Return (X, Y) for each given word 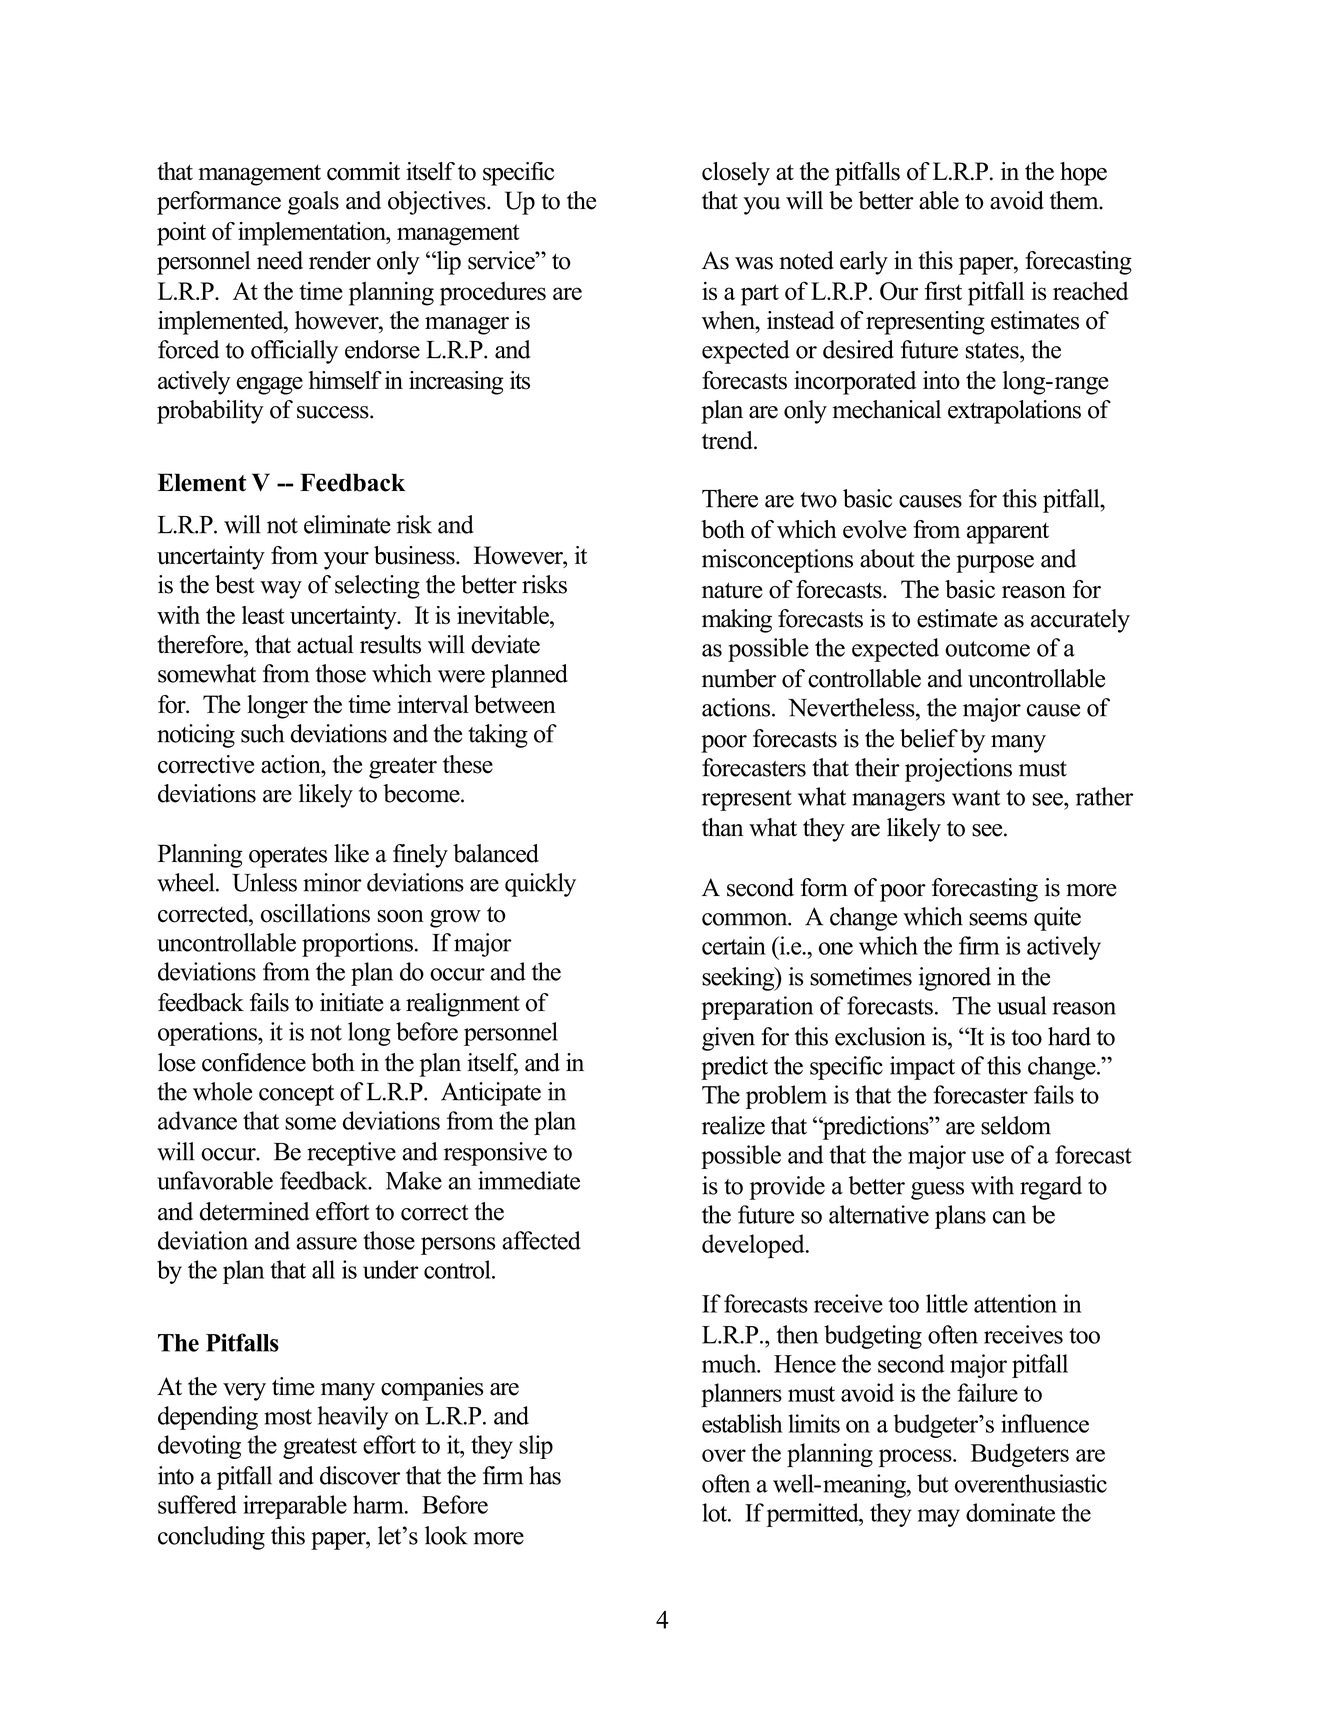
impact (922, 1068)
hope (1083, 174)
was (754, 263)
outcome (987, 649)
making (737, 621)
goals (313, 203)
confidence (254, 1062)
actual (325, 644)
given (728, 1039)
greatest (320, 1448)
